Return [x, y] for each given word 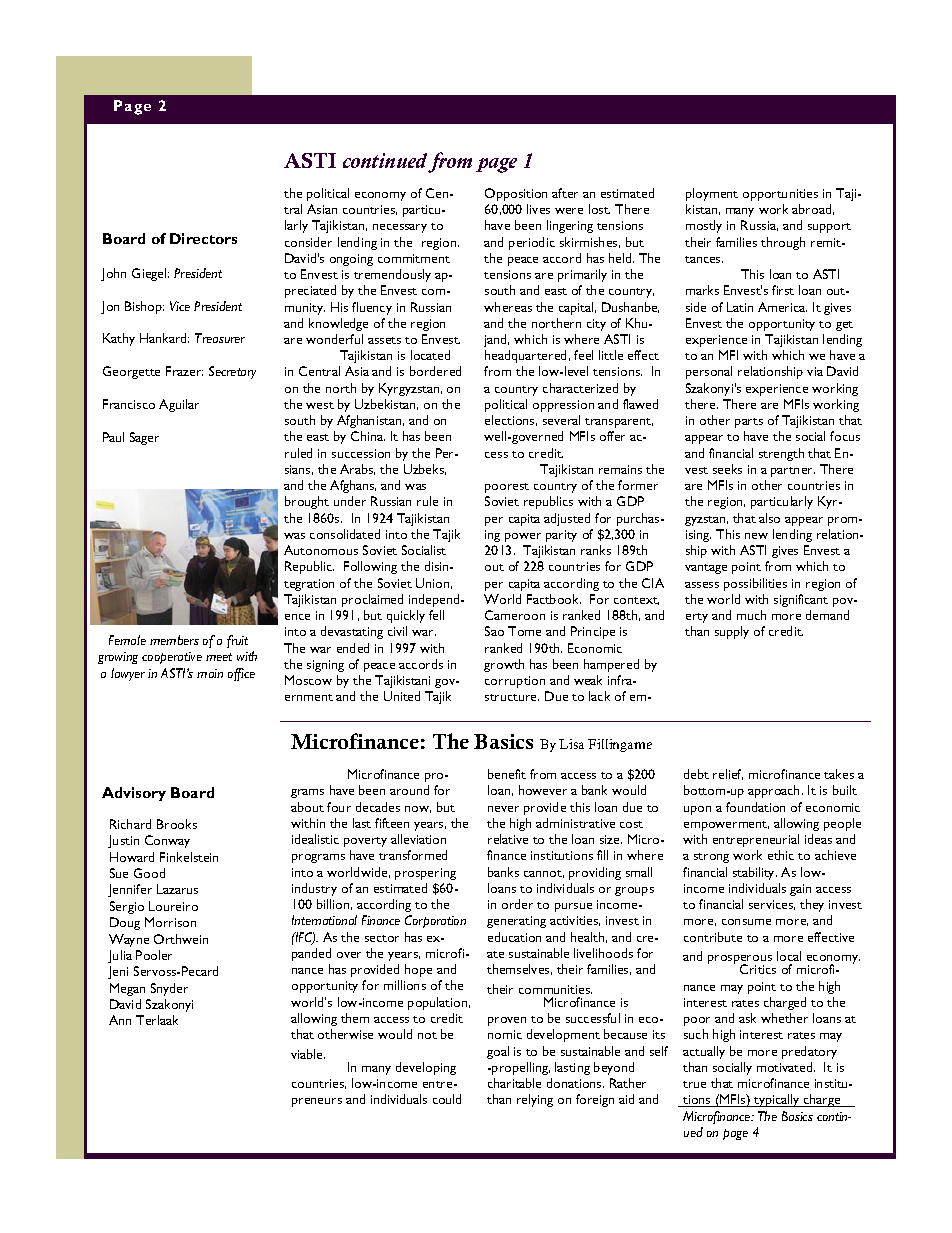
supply [732, 632]
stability [755, 873]
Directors [203, 238]
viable [308, 1054]
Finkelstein [189, 857]
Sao [494, 631]
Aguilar [179, 405]
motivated [786, 1067]
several [561, 420]
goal [498, 1052]
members [174, 640]
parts [749, 423]
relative [508, 839]
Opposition [516, 194]
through [783, 243]
